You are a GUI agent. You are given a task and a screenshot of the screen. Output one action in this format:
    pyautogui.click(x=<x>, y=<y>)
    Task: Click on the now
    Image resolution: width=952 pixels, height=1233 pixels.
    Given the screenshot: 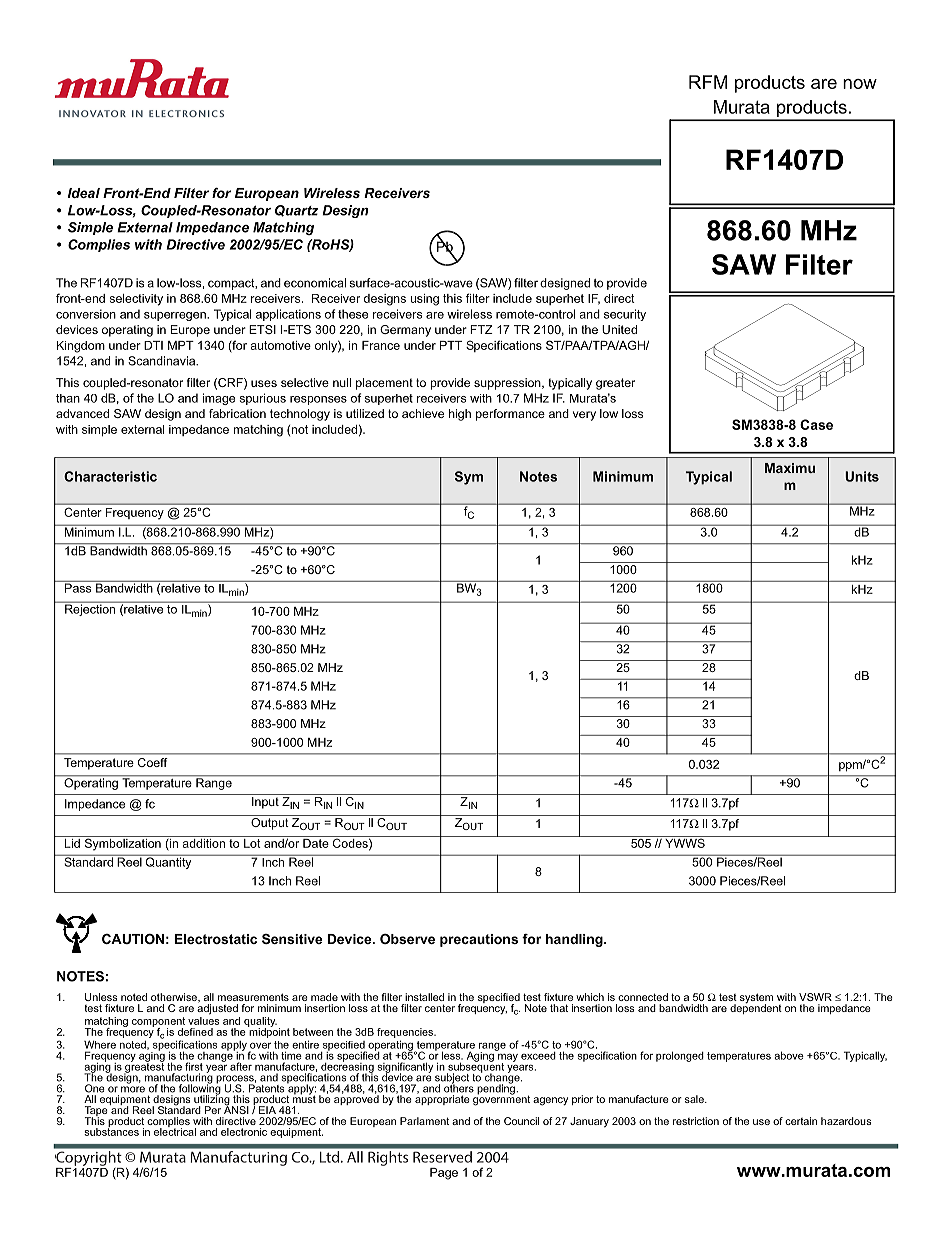 What is the action you would take?
    pyautogui.click(x=860, y=84)
